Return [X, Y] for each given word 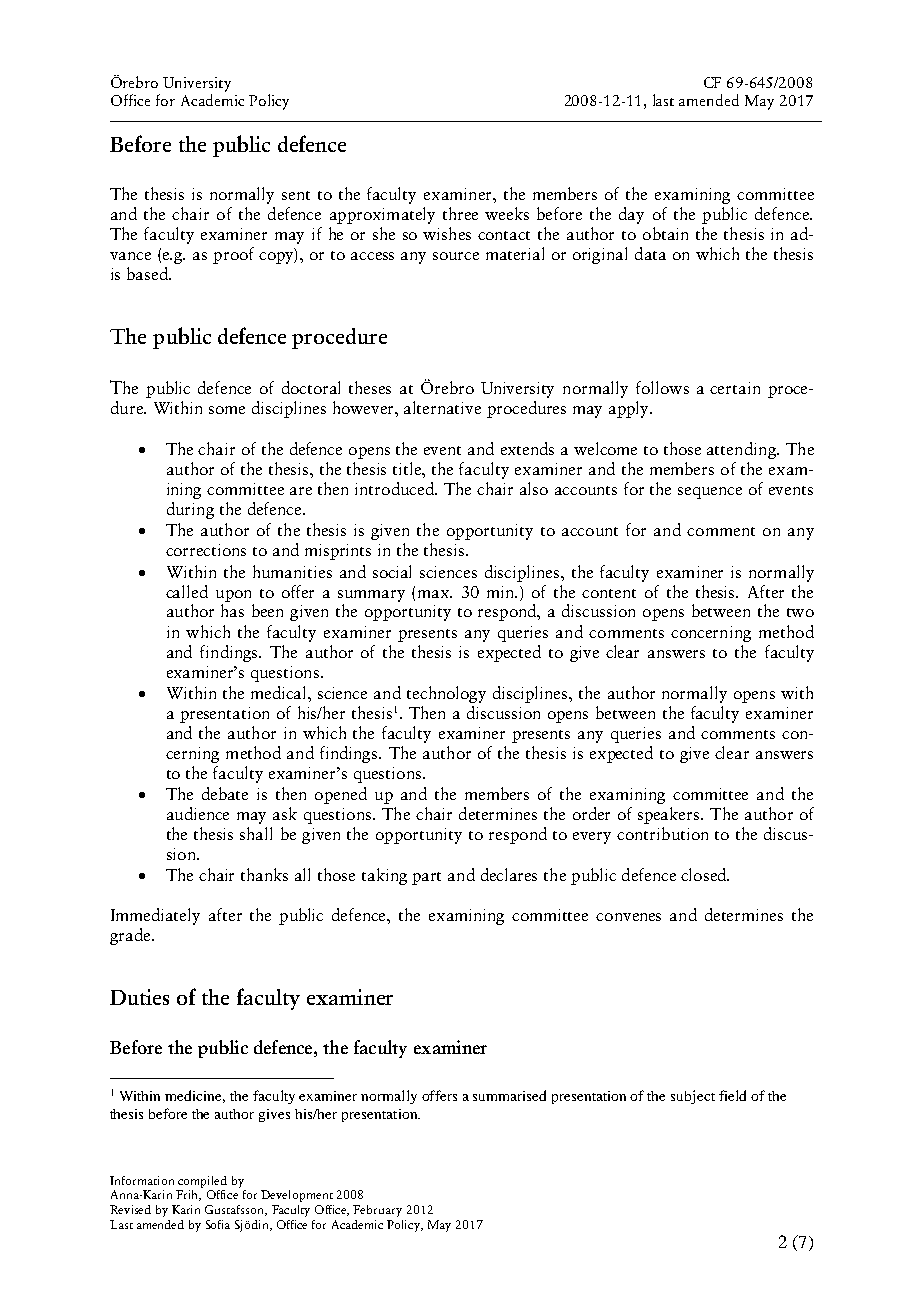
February [377, 1211]
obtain [665, 233]
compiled [202, 1182]
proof [233, 255]
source [456, 256]
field [732, 1095]
